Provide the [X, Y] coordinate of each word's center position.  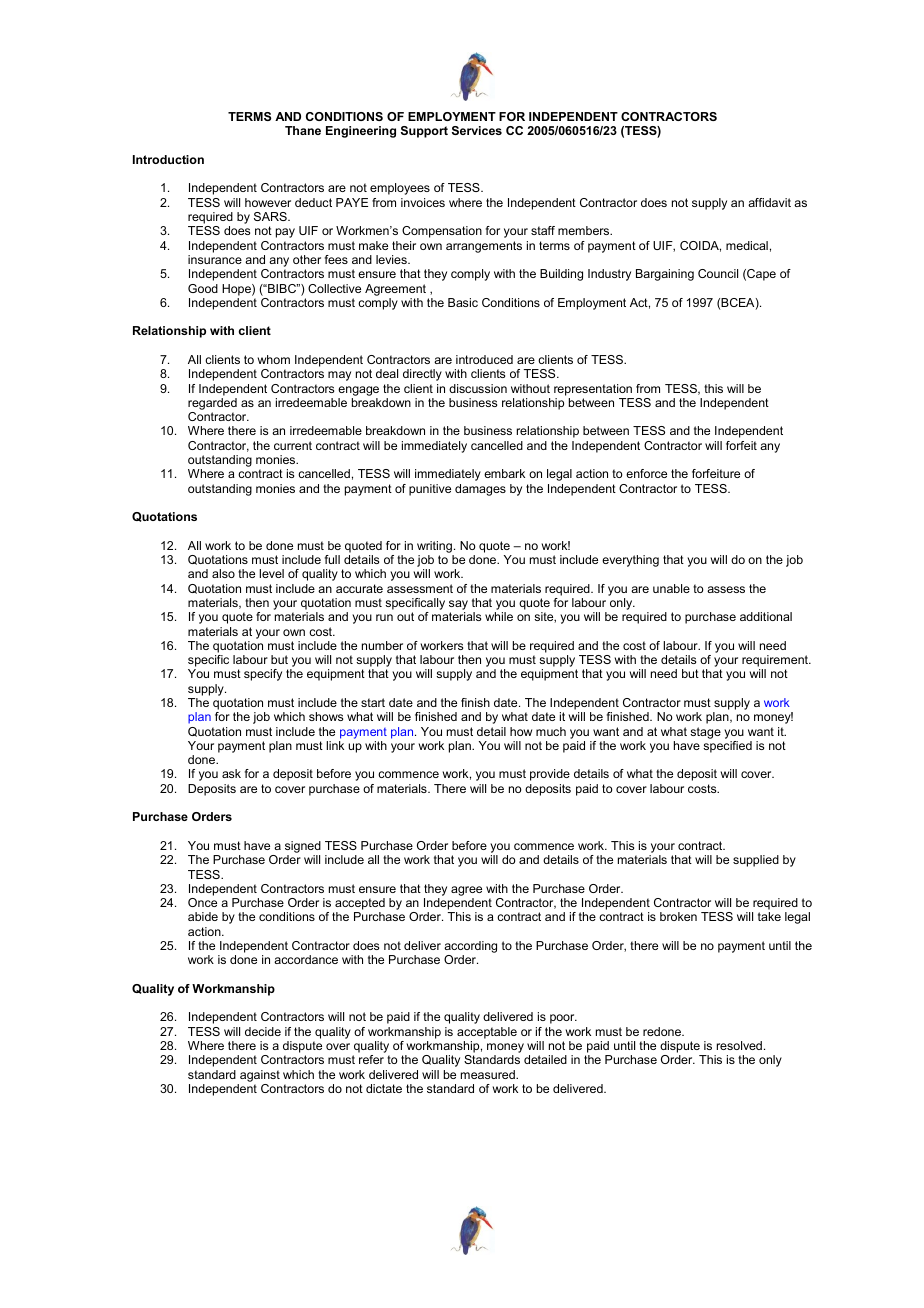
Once [202, 902]
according [470, 948]
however [268, 202]
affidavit [769, 202]
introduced [484, 359]
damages [480, 490]
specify [263, 675]
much [551, 731]
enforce [646, 473]
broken [678, 916]
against [260, 1076]
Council [718, 273]
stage [705, 733]
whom [274, 359]
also [223, 573]
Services [477, 130]
